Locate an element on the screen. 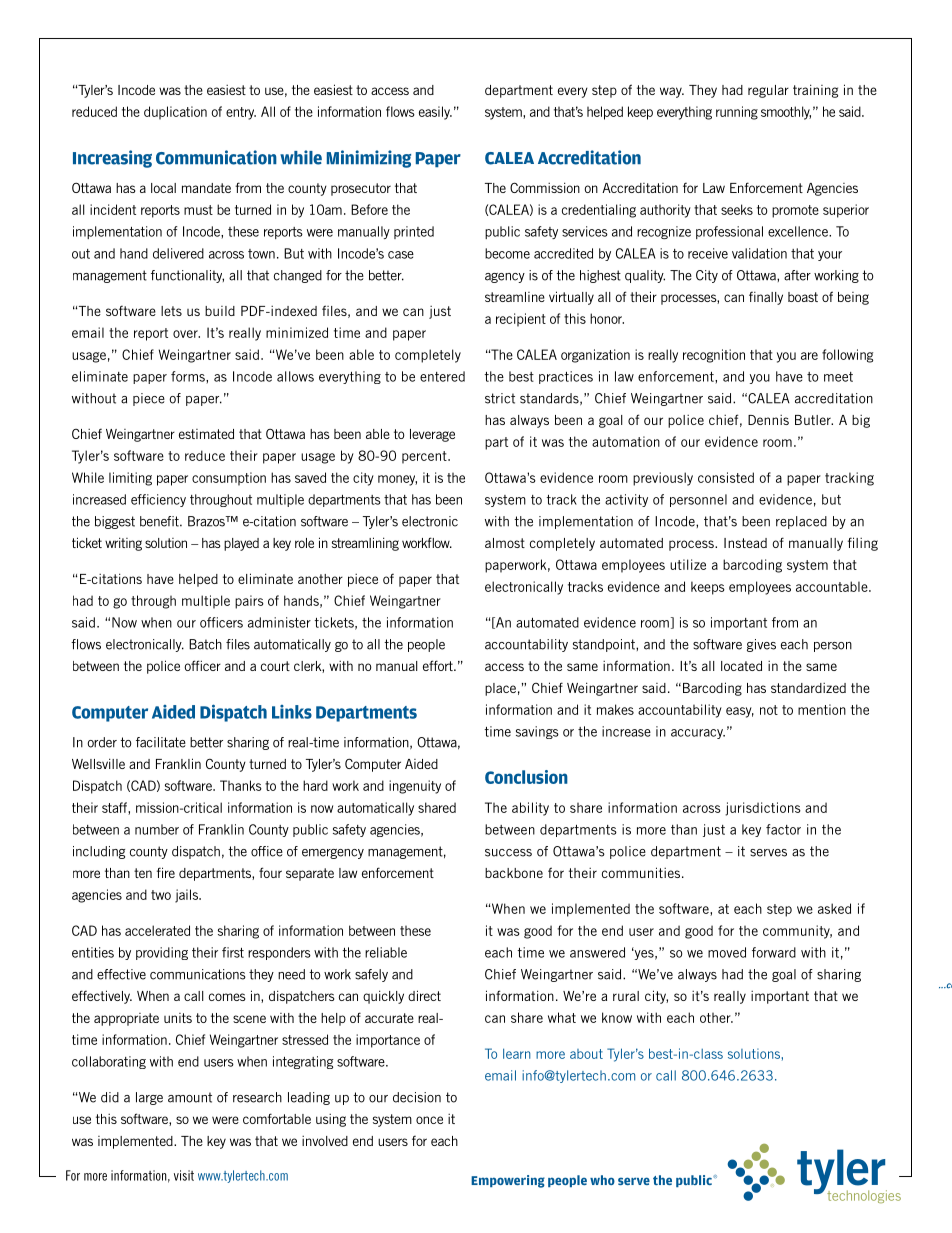  visit is located at coordinates (184, 1175).
